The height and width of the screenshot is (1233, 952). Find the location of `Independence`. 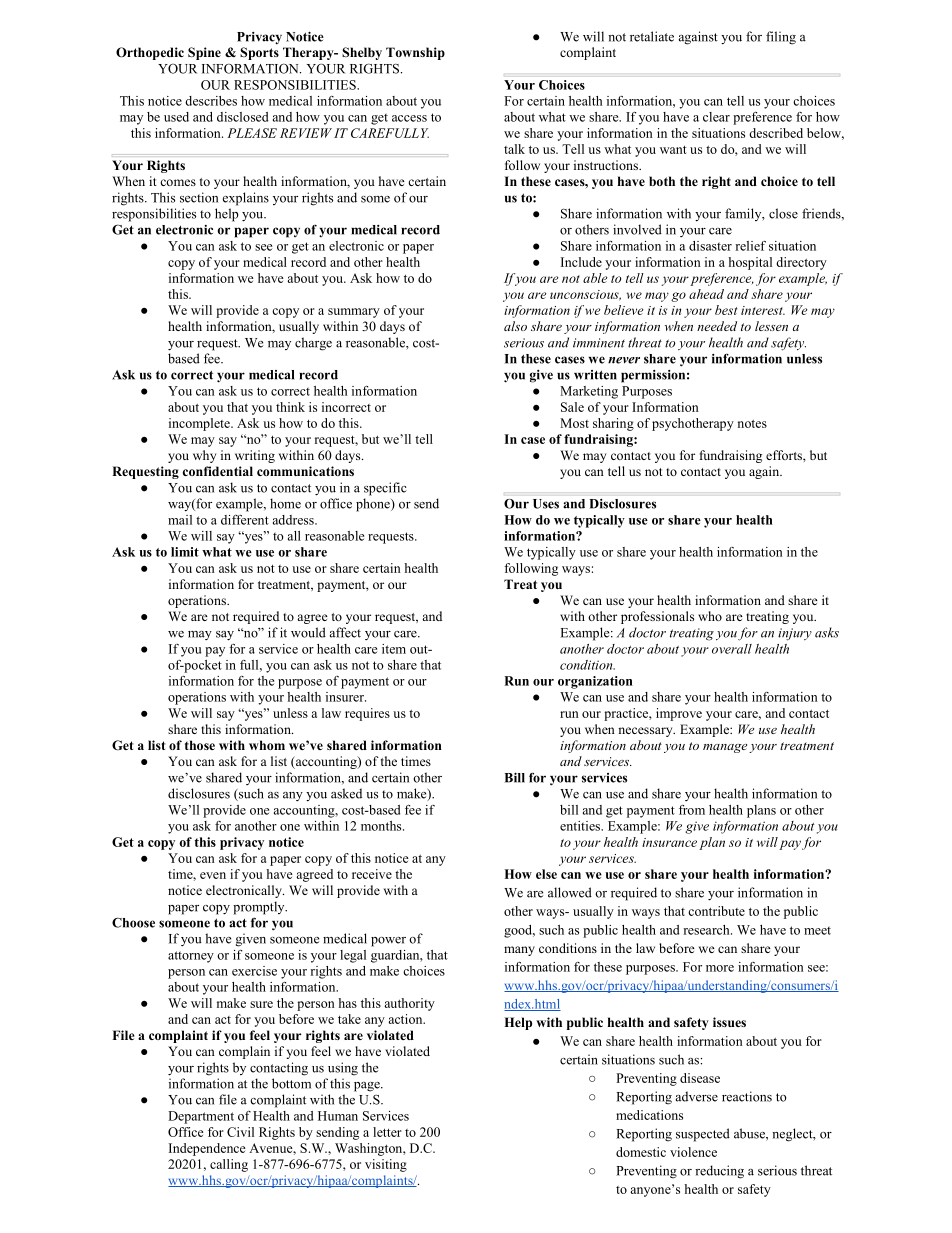

Independence is located at coordinates (207, 1149).
